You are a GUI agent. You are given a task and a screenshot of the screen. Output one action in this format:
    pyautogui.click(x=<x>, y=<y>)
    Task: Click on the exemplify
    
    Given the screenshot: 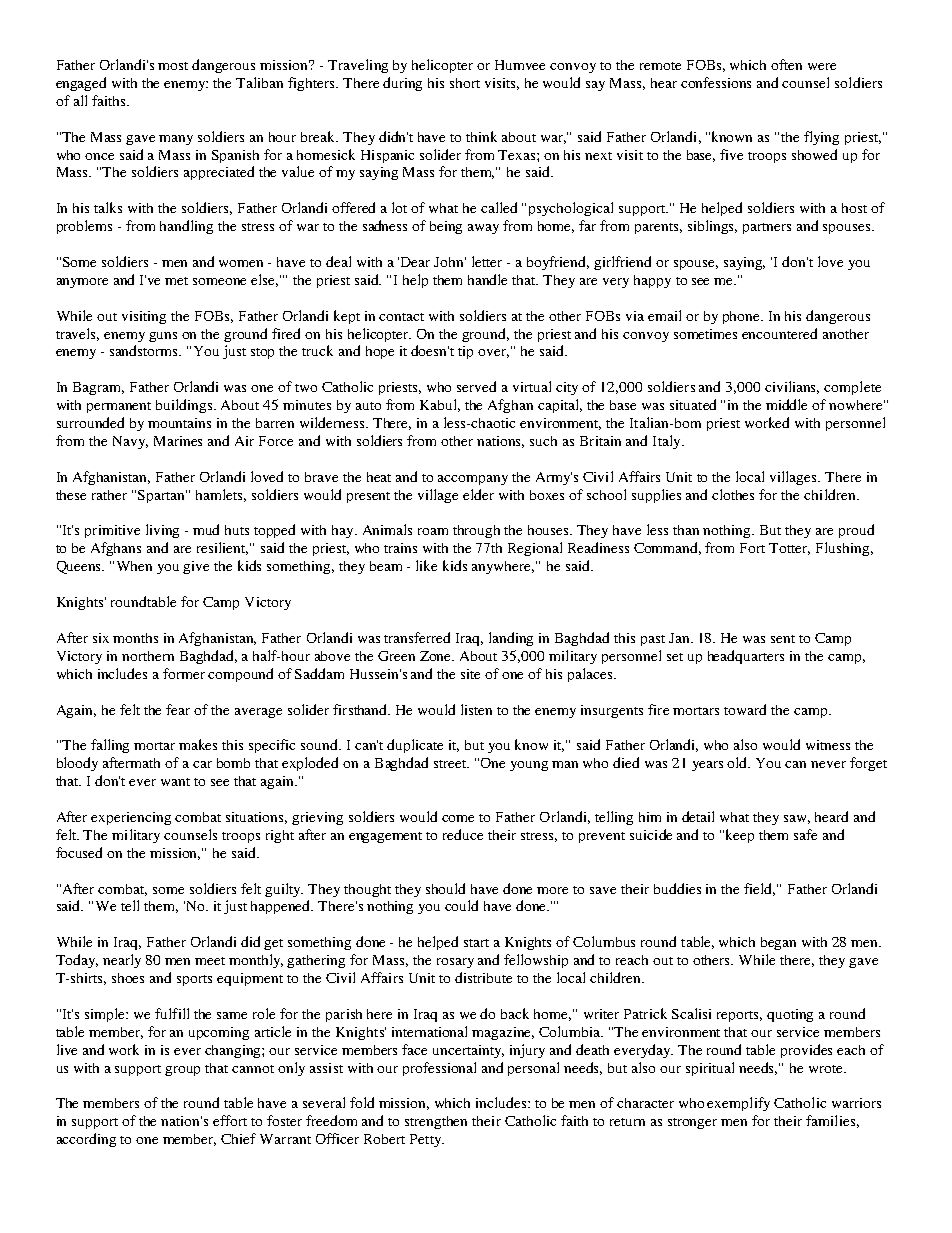 What is the action you would take?
    pyautogui.click(x=738, y=1104)
